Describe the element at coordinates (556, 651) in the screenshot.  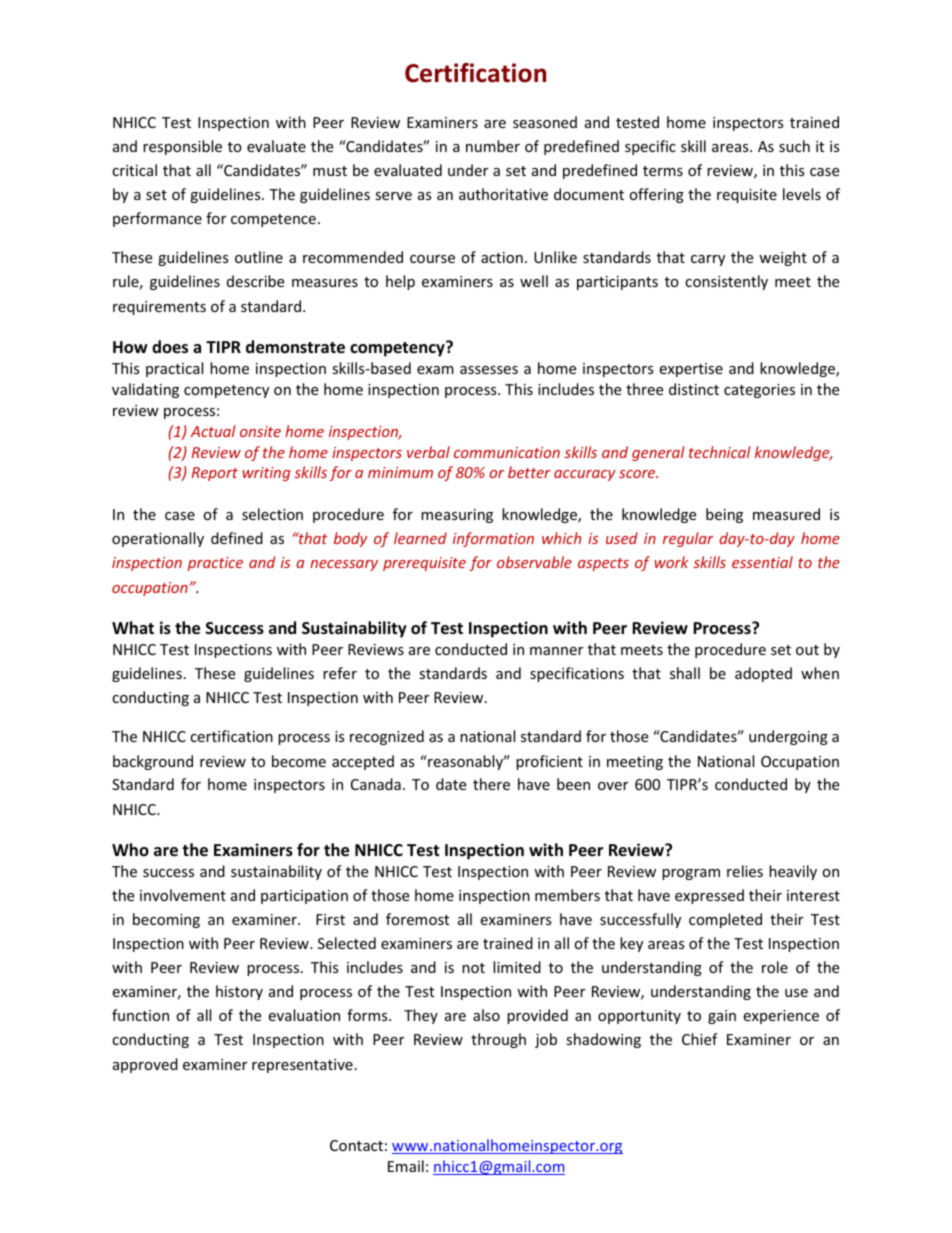
I see `manner` at that location.
